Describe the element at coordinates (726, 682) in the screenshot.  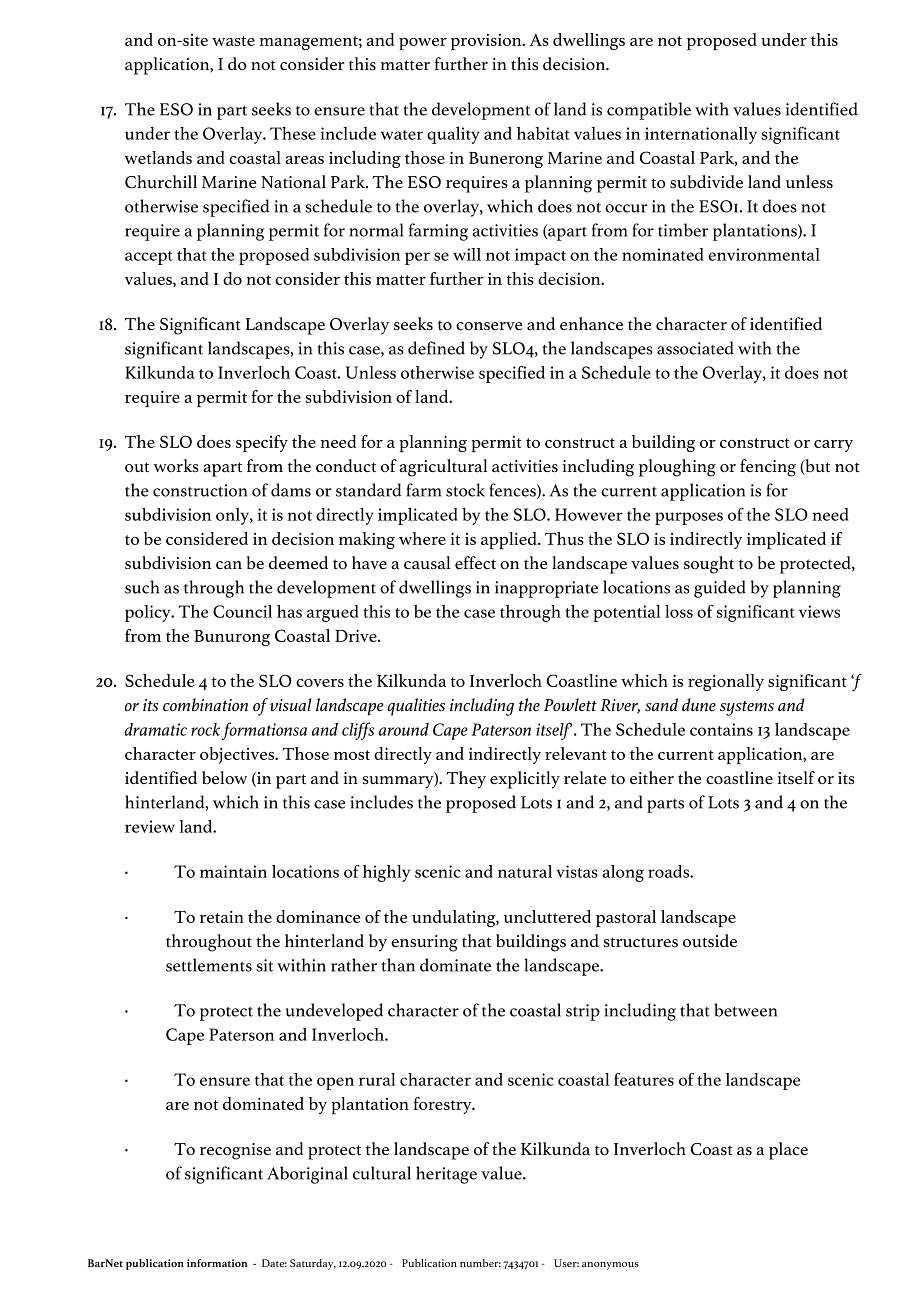
I see `regionally` at that location.
